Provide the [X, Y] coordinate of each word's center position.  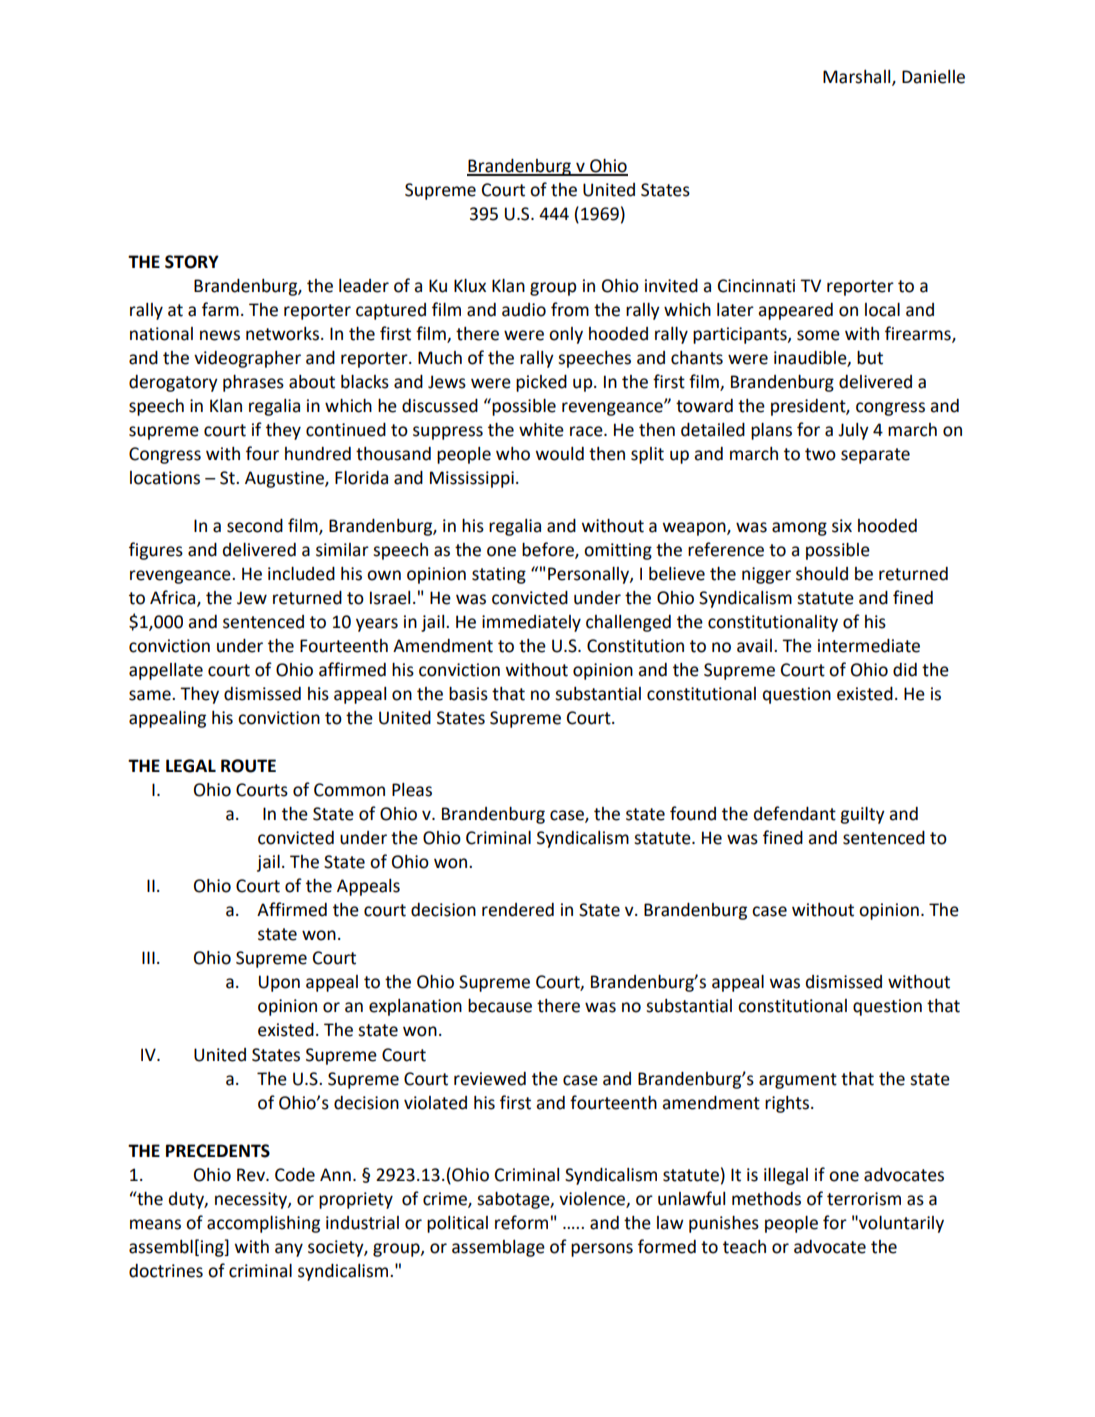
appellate [166, 671]
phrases [253, 383]
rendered [518, 910]
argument [798, 1081]
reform [521, 1222]
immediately [531, 623]
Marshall [858, 78]
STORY [192, 262]
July [853, 431]
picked [541, 383]
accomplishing [263, 1224]
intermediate [869, 646]
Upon [279, 983]
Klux [470, 286]
